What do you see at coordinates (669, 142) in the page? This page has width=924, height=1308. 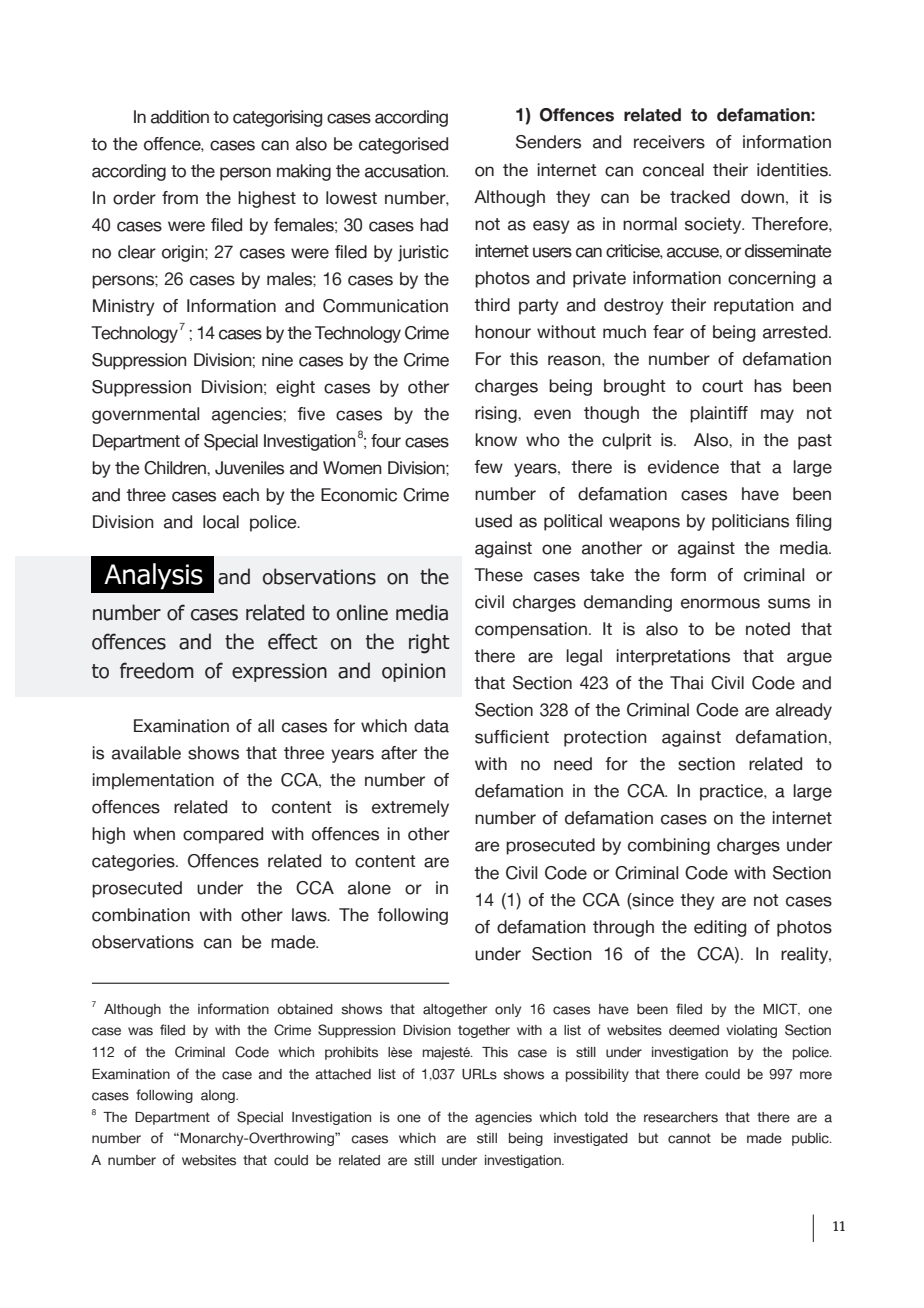 I see `receivers` at bounding box center [669, 142].
